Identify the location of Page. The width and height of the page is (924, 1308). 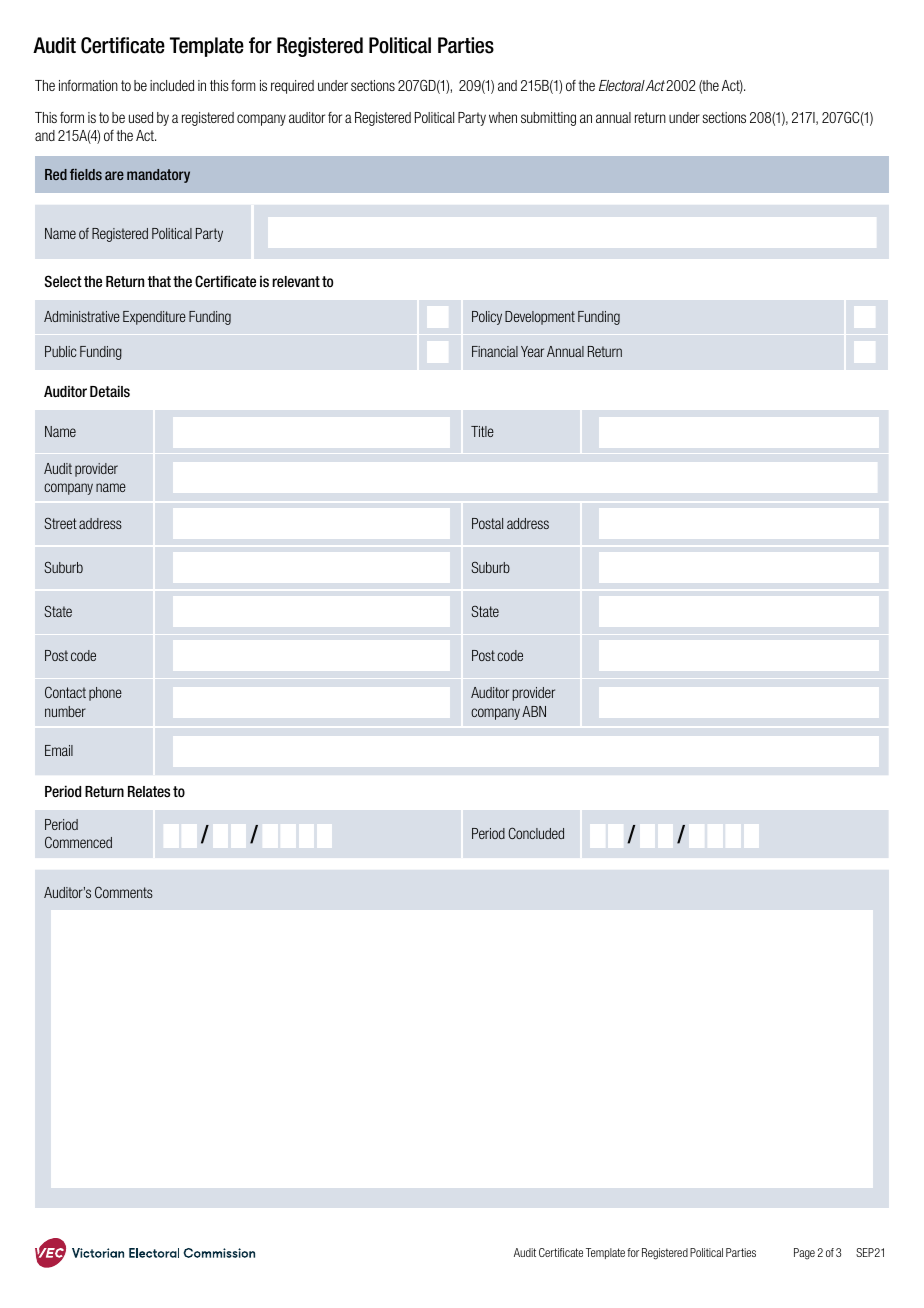
(804, 1254).
